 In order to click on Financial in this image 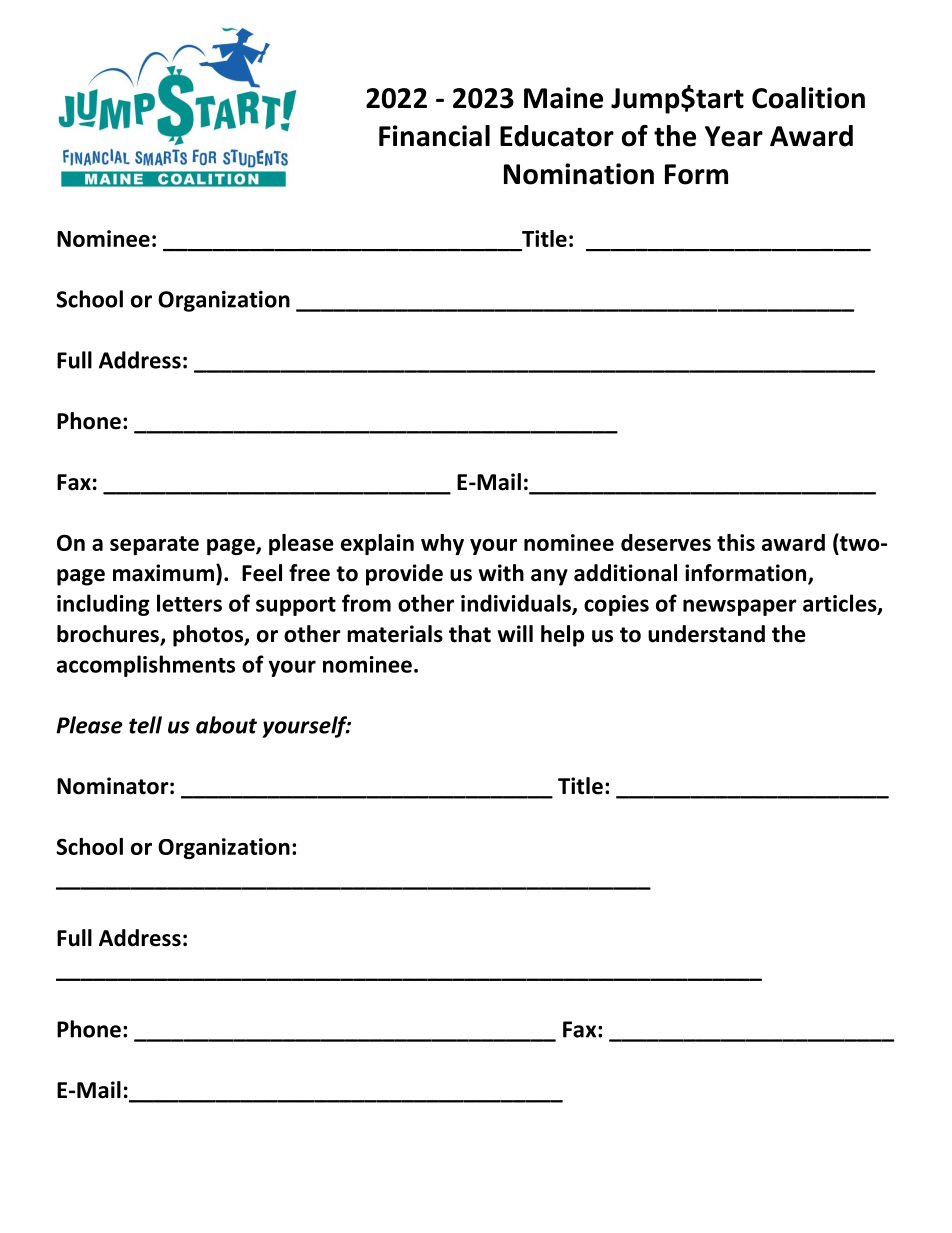, I will do `click(434, 136)`.
